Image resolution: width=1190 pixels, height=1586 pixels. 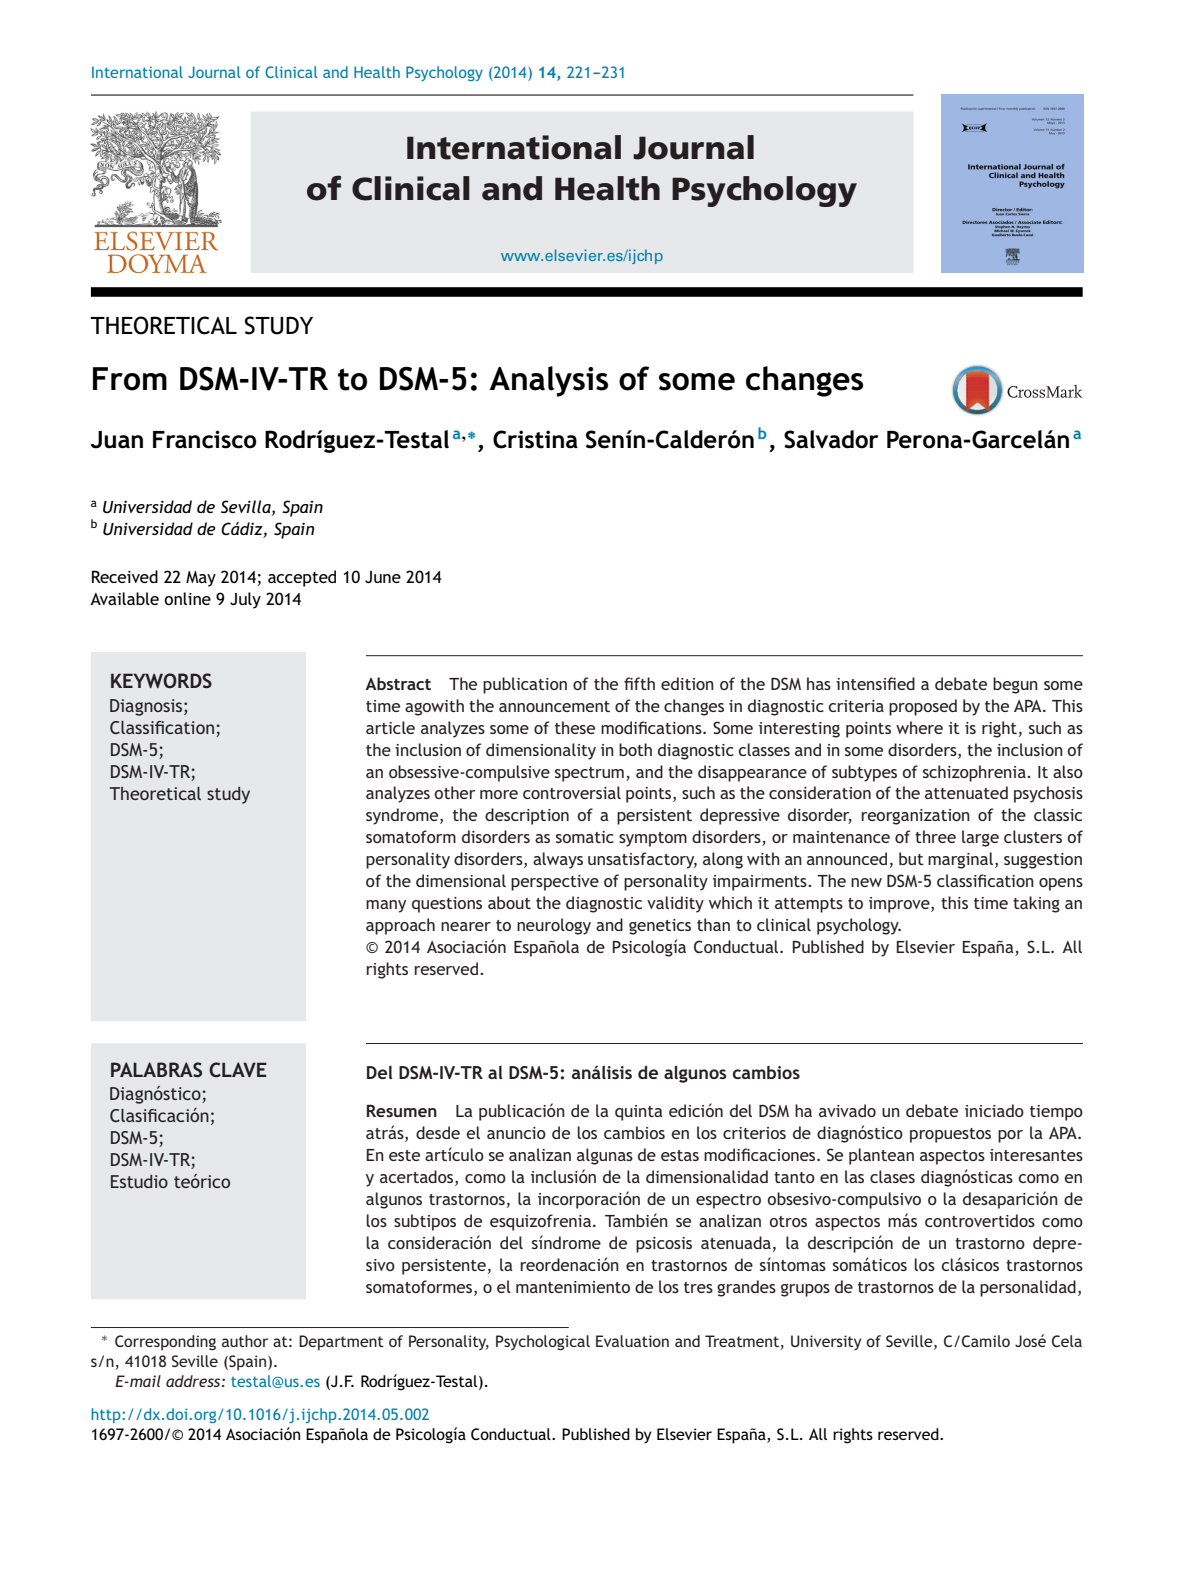 What do you see at coordinates (962, 860) in the image?
I see `marginal` at bounding box center [962, 860].
